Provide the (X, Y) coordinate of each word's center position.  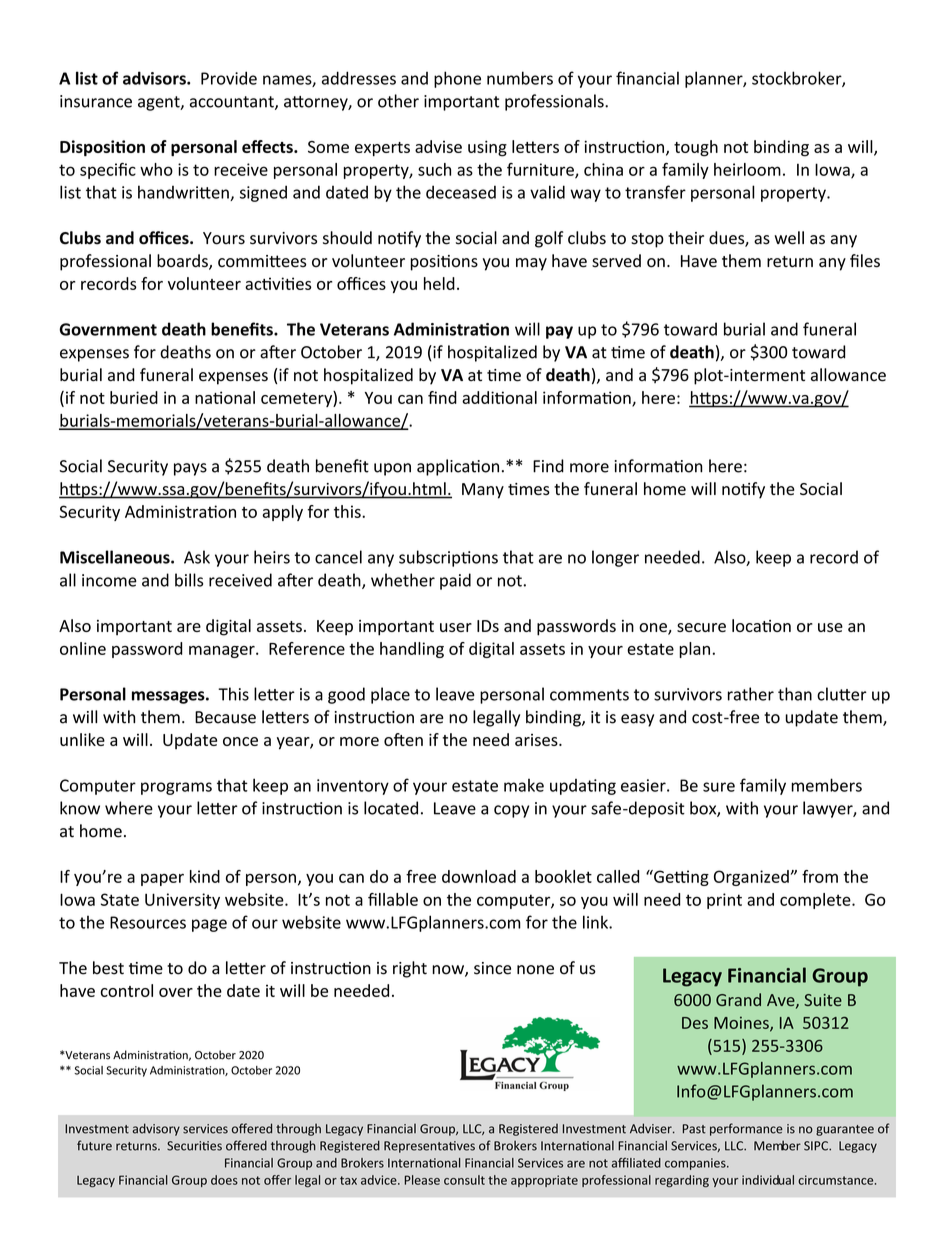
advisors (155, 78)
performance (746, 1129)
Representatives (429, 1147)
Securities (194, 1146)
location (761, 625)
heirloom (747, 169)
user (456, 627)
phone (457, 79)
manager (223, 652)
